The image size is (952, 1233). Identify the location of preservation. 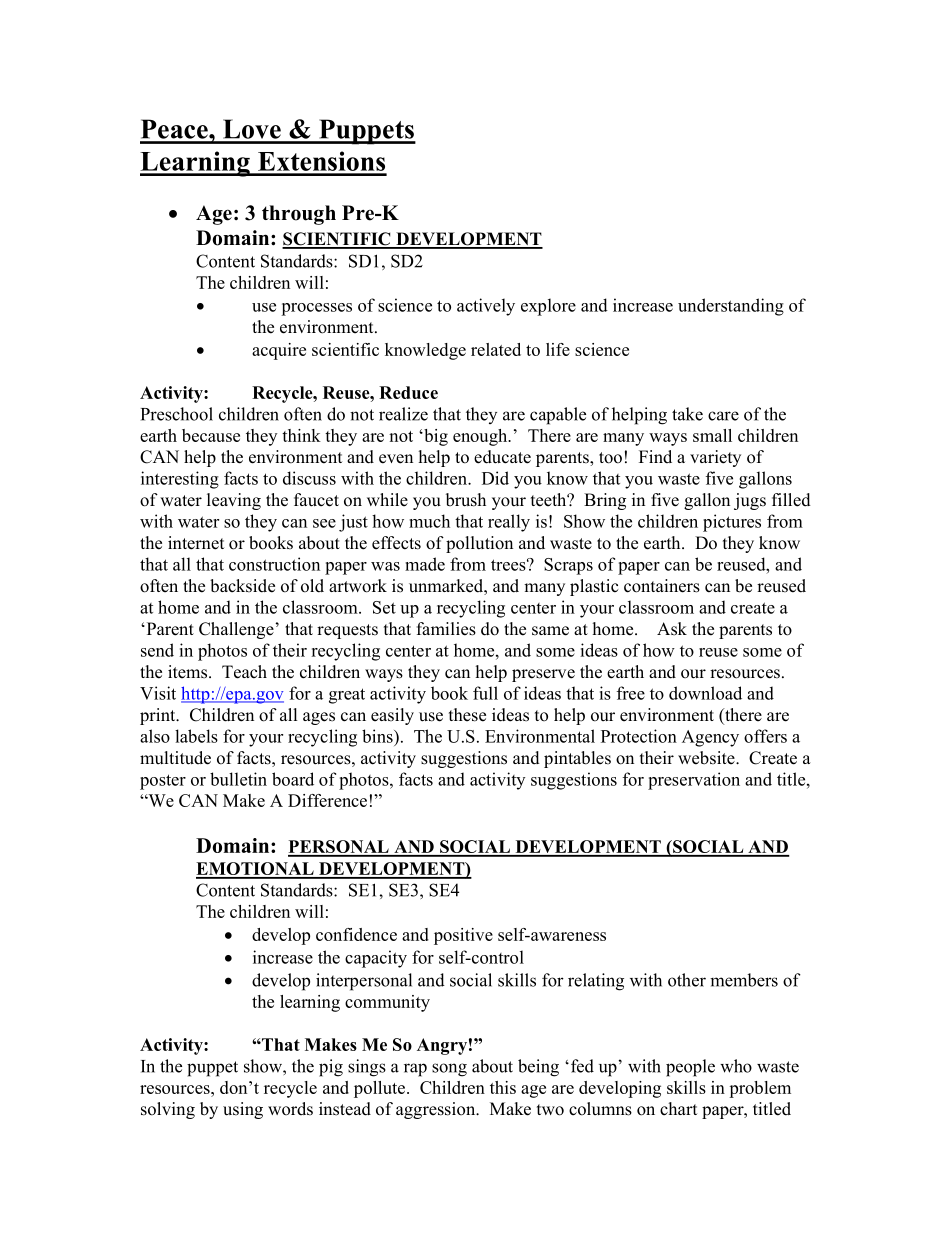
(694, 781).
